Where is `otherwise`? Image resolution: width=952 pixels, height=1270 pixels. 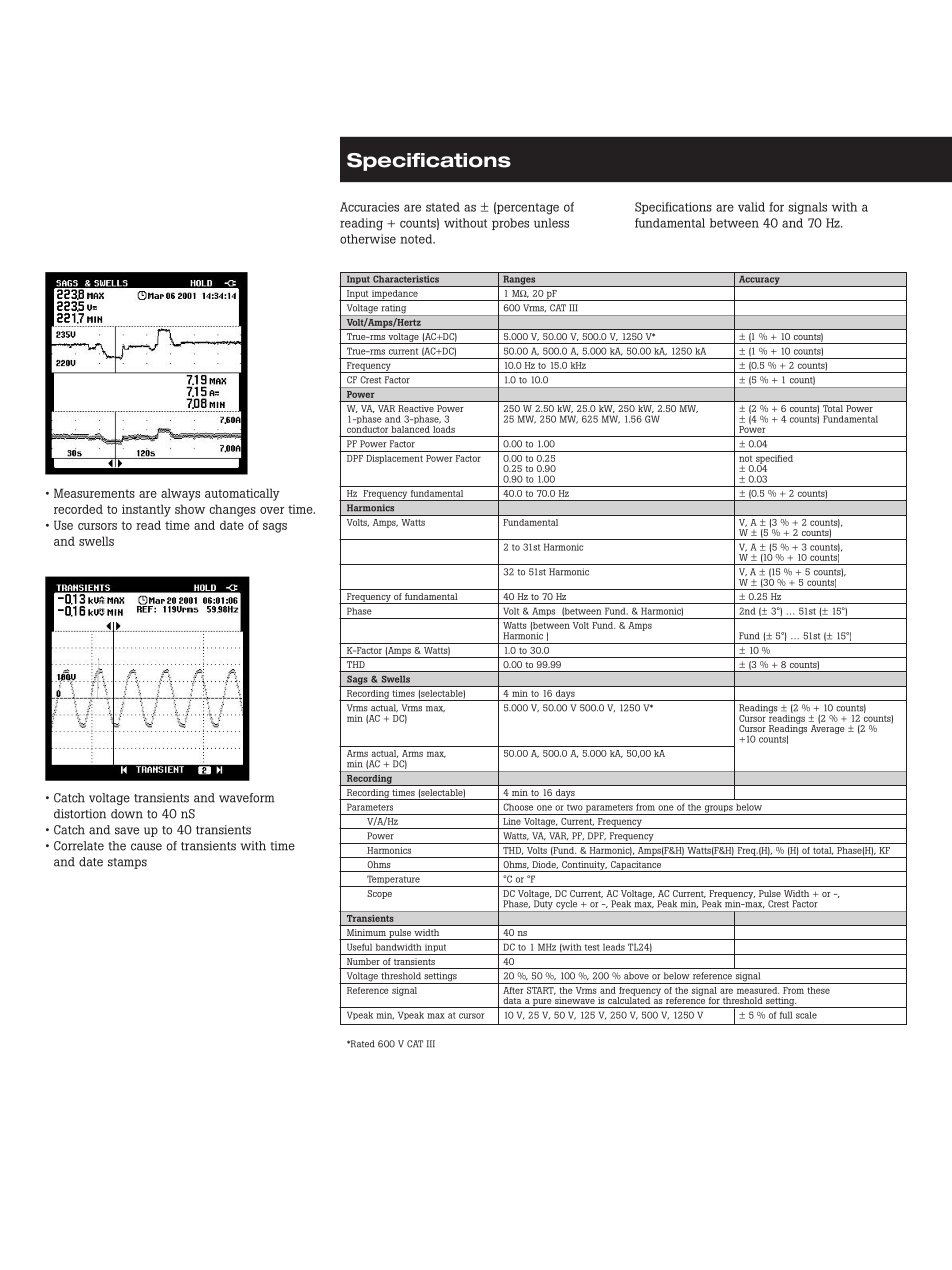
otherwise is located at coordinates (368, 239).
